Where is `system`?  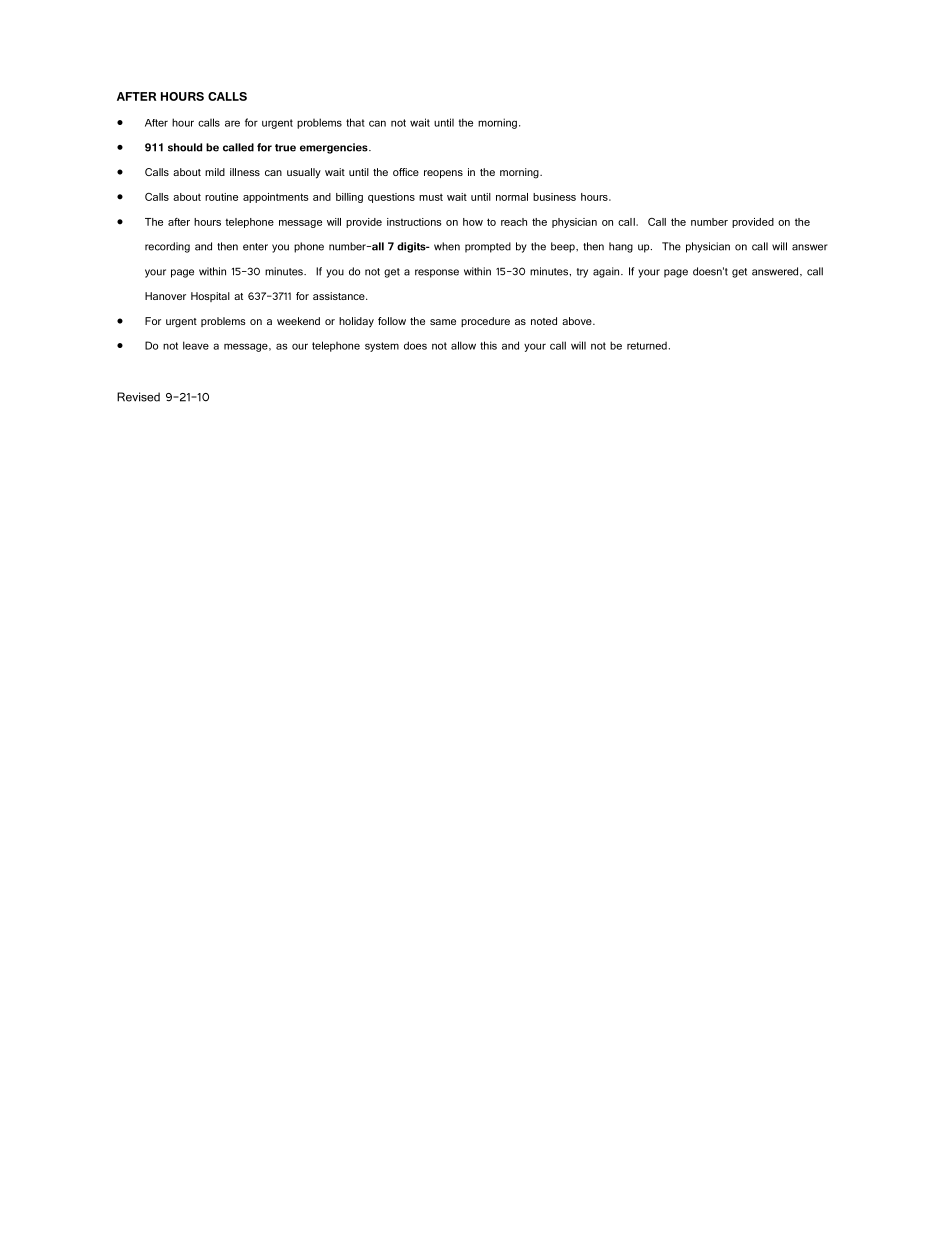
system is located at coordinates (382, 347).
